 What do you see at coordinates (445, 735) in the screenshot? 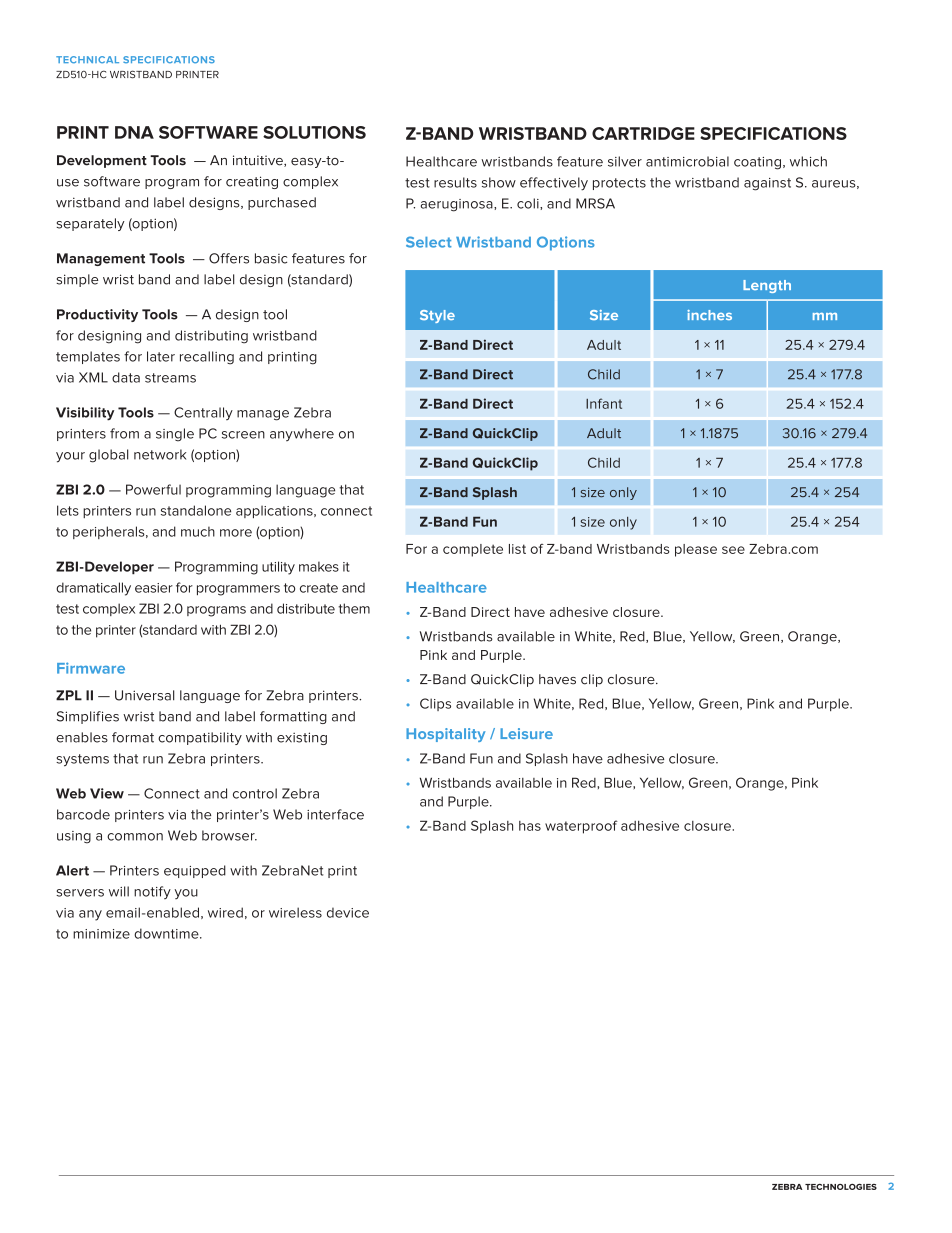
I see `Hospitality` at bounding box center [445, 735].
